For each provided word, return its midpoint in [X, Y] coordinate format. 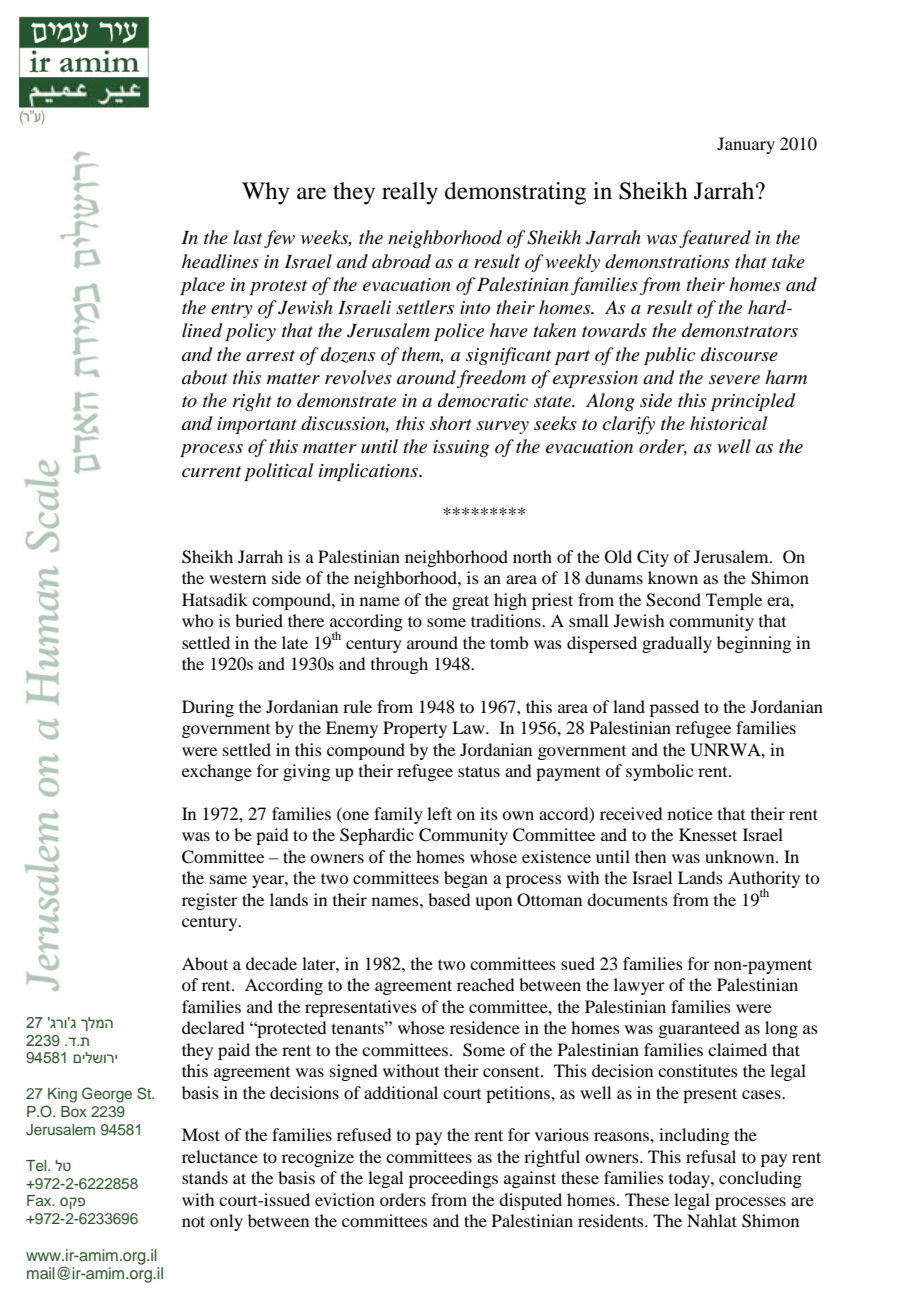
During [208, 708]
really [410, 193]
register [210, 901]
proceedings [453, 1179]
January [746, 145]
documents [627, 899]
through [399, 665]
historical [729, 423]
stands [205, 1177]
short [451, 423]
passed [674, 708]
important [257, 425]
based [449, 899]
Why [266, 193]
